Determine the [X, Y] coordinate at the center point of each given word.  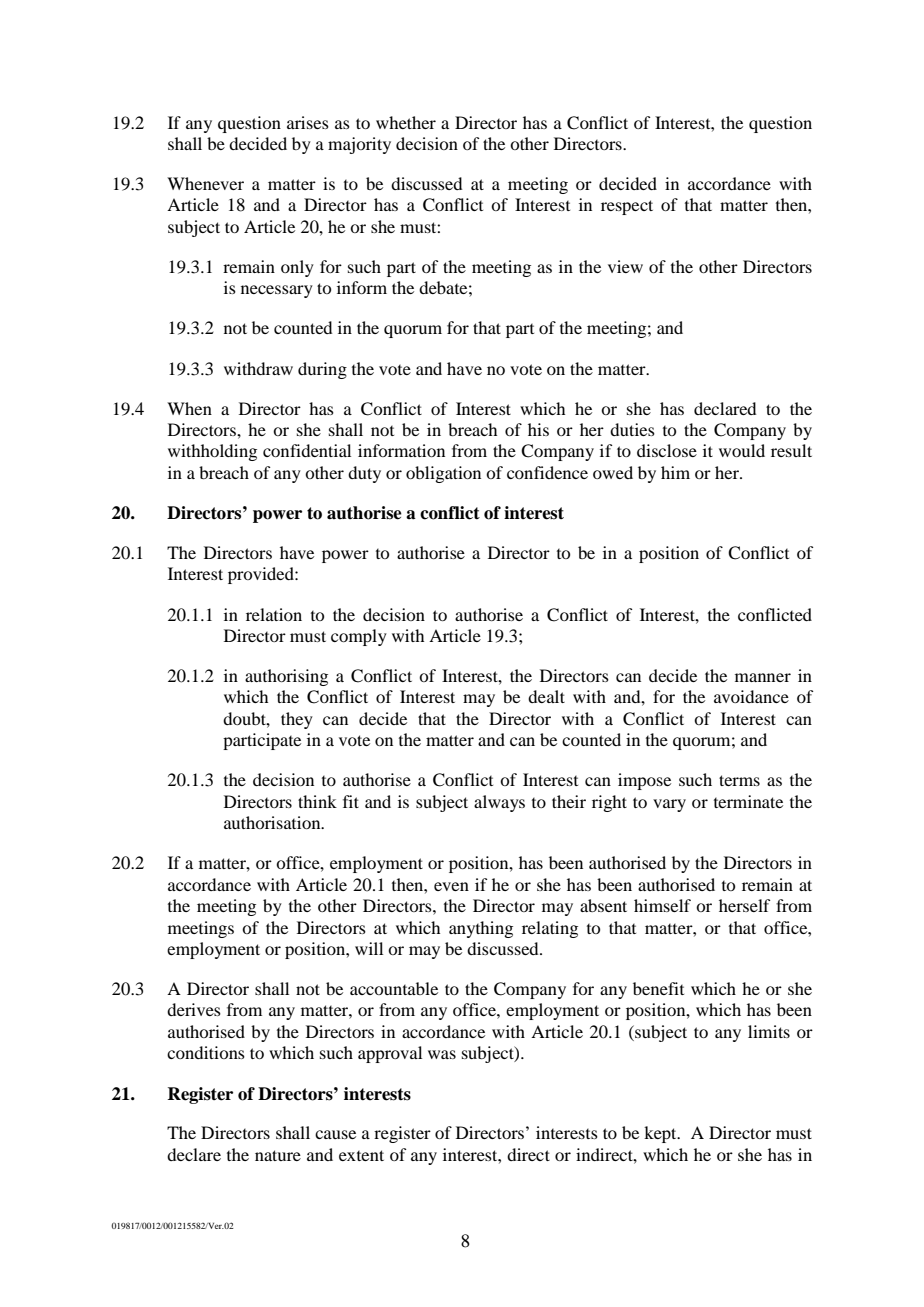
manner [763, 677]
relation [274, 614]
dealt [546, 696]
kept [661, 1134]
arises [308, 122]
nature [278, 1155]
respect [627, 207]
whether [406, 122]
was [442, 1054]
